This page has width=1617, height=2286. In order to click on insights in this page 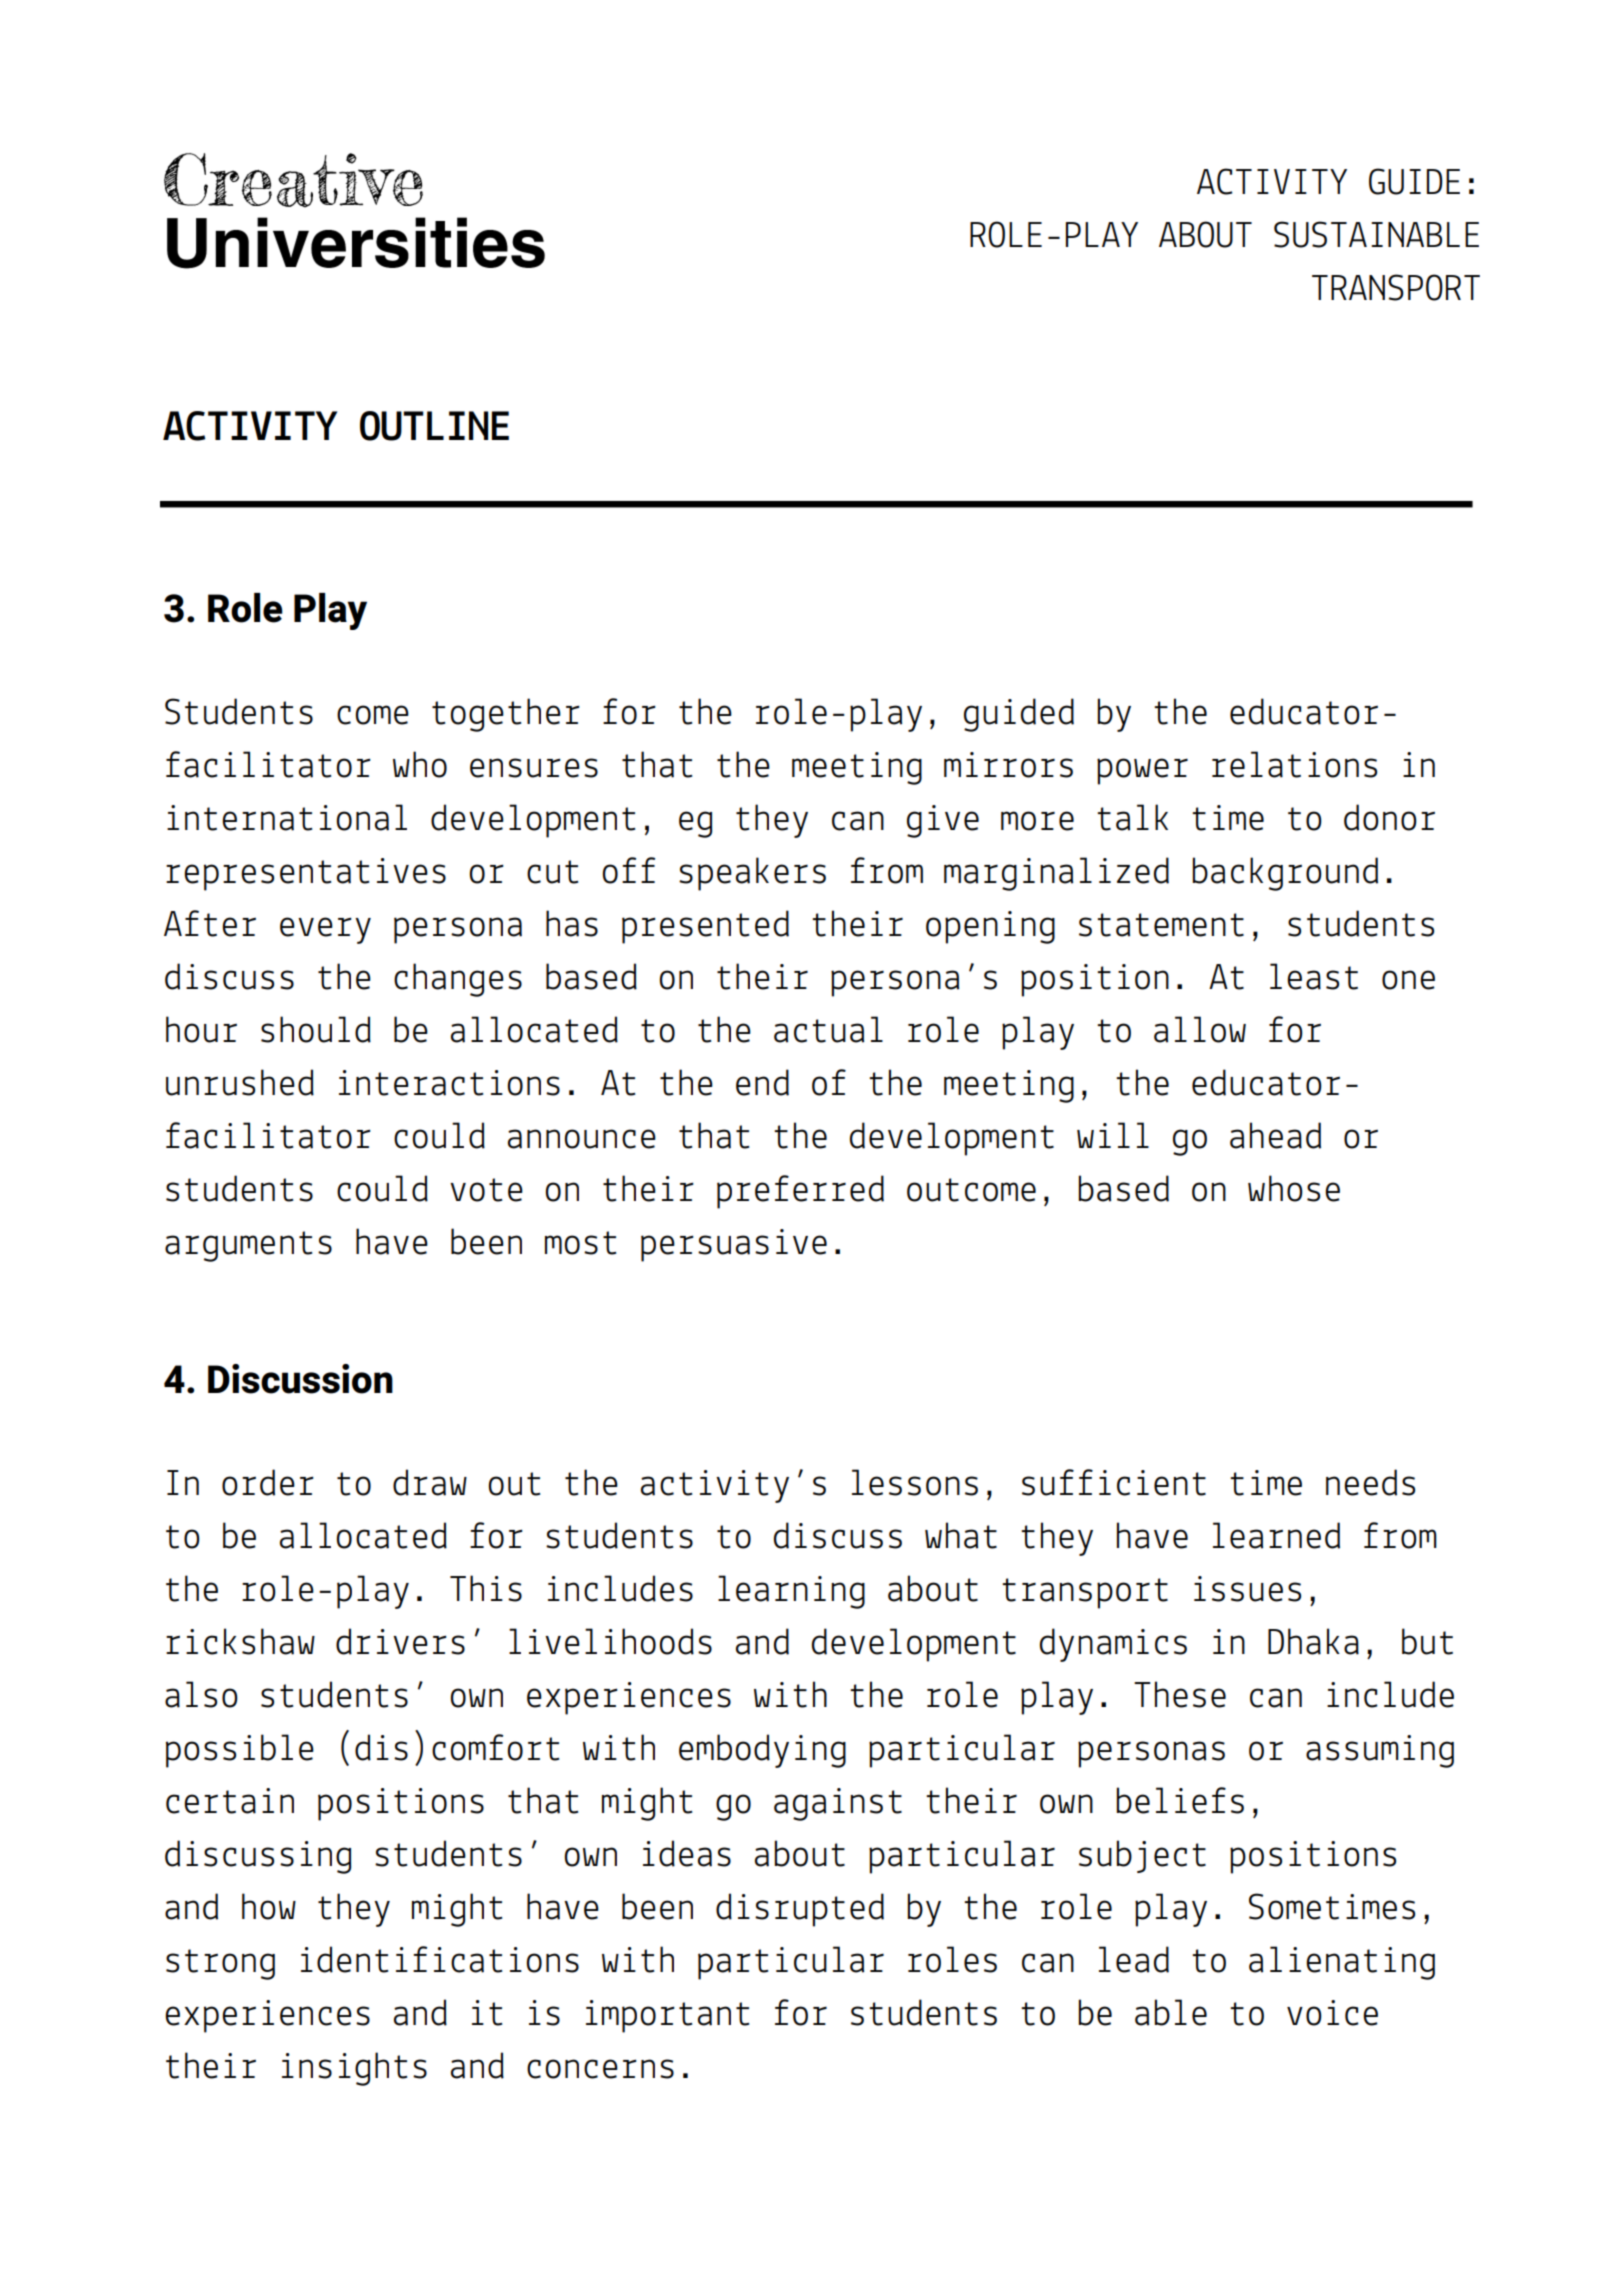, I will do `click(354, 2069)`.
